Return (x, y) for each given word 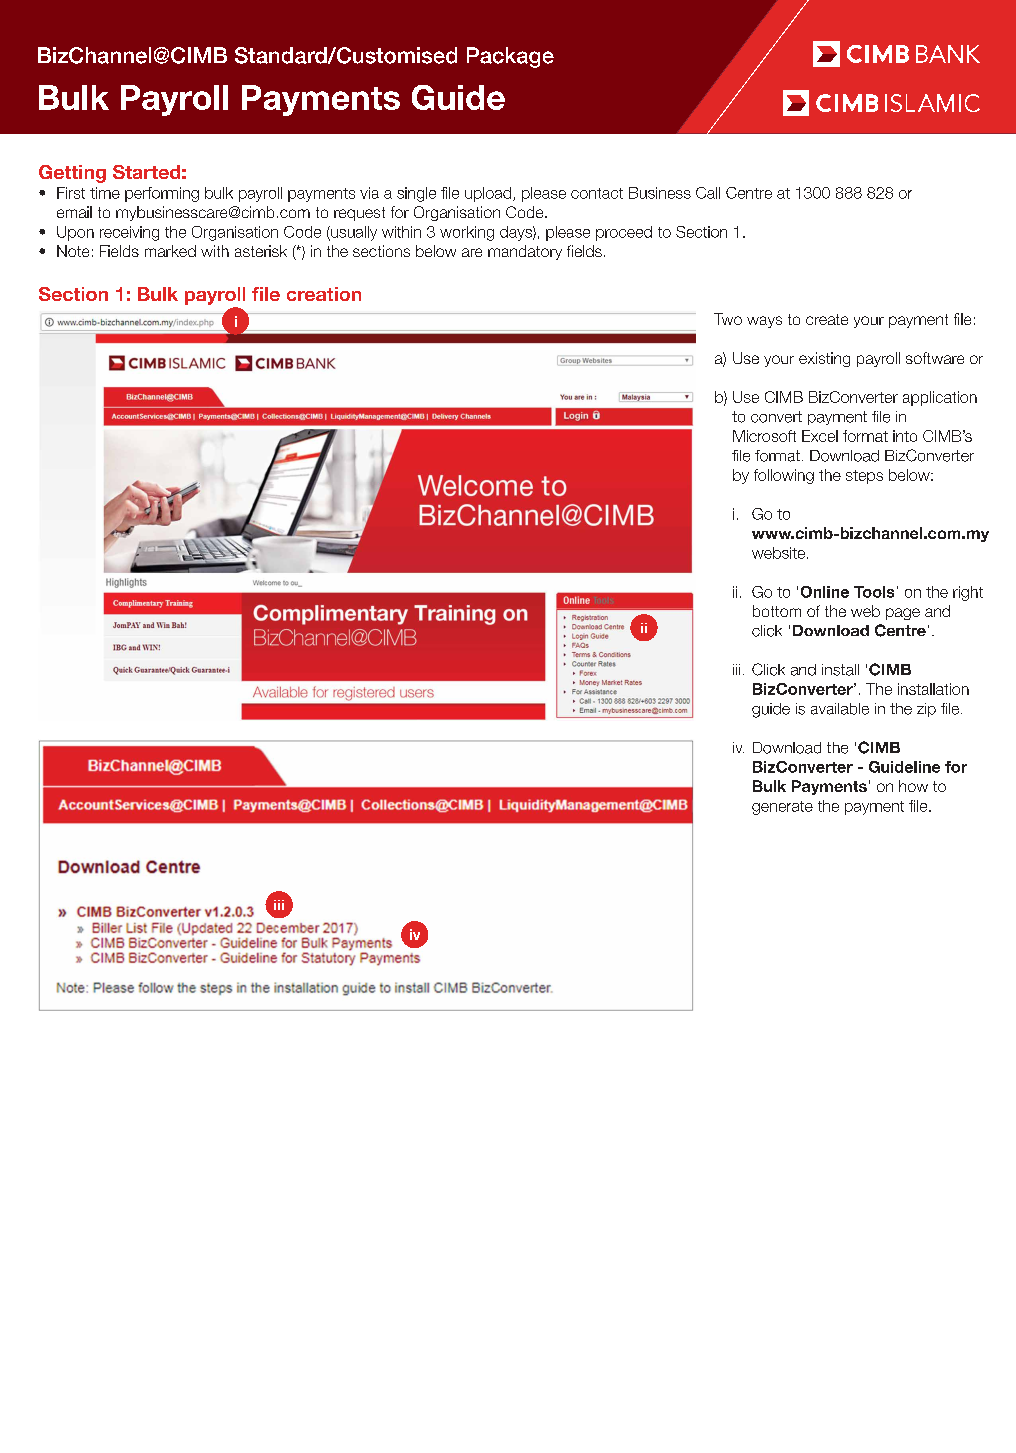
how (913, 786)
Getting (72, 174)
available (840, 709)
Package (510, 57)
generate (782, 808)
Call (708, 193)
